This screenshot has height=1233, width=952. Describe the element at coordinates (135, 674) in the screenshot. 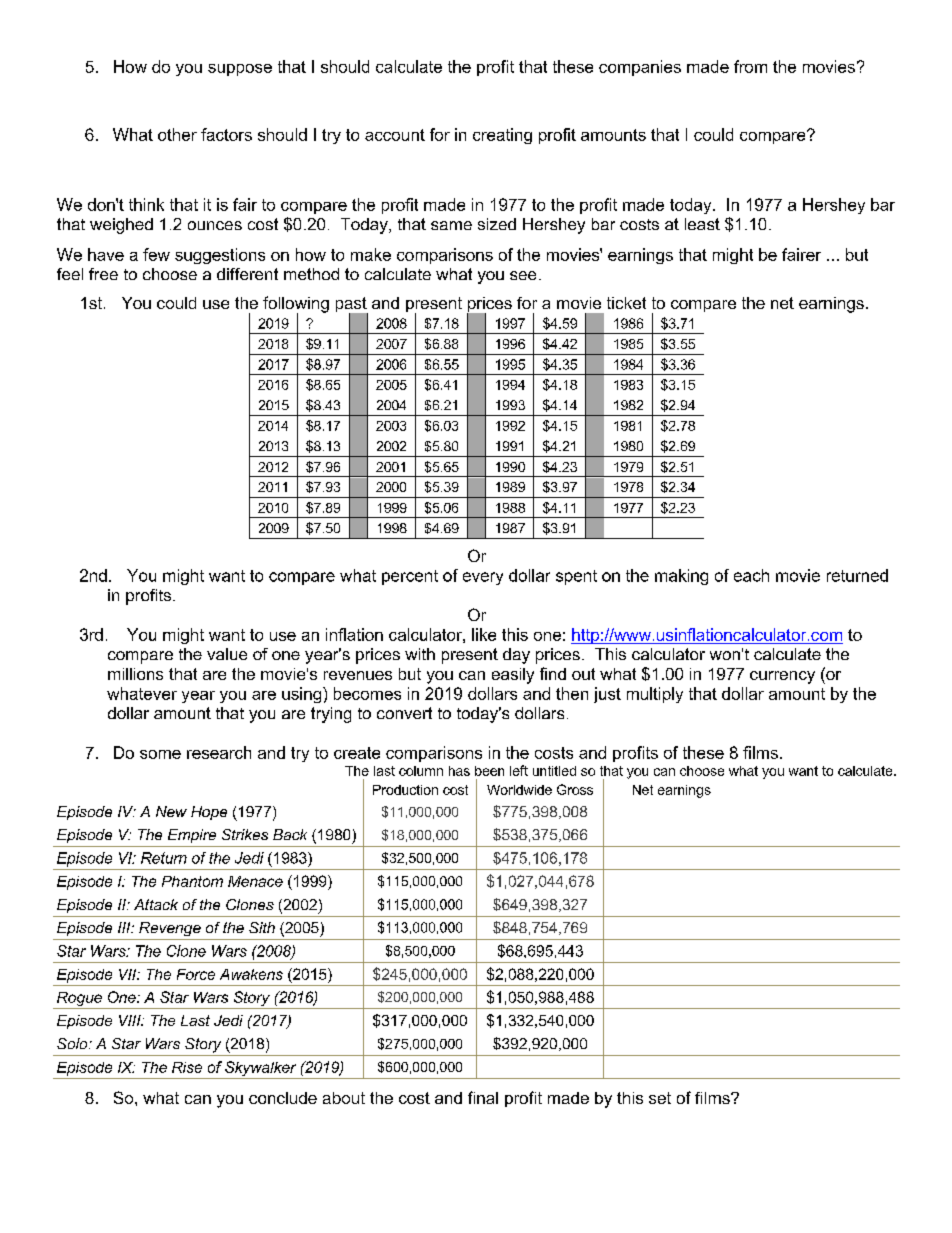

I see `millions` at that location.
